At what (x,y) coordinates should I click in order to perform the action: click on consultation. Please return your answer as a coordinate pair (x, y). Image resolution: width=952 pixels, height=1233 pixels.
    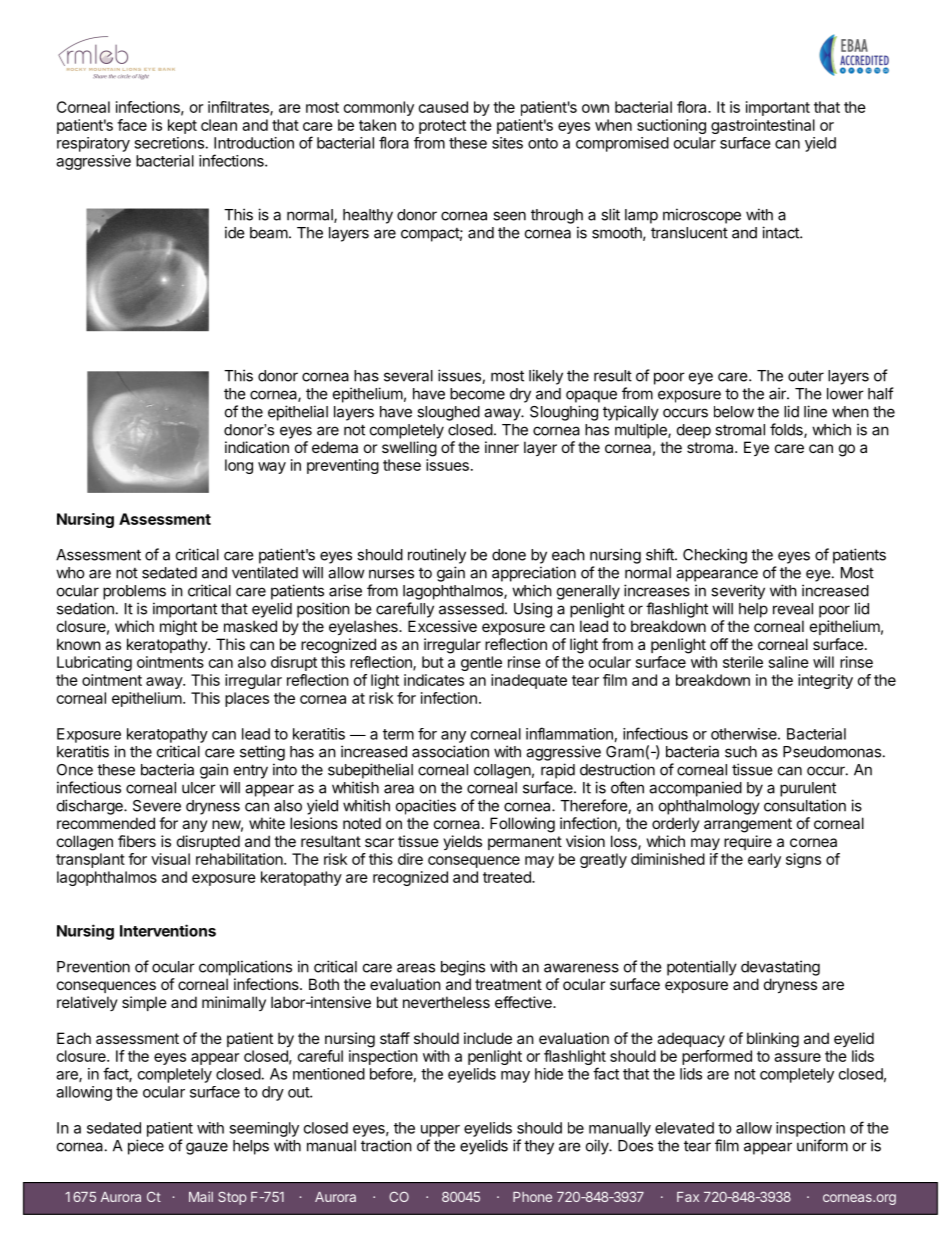
    Looking at the image, I should click on (805, 805).
